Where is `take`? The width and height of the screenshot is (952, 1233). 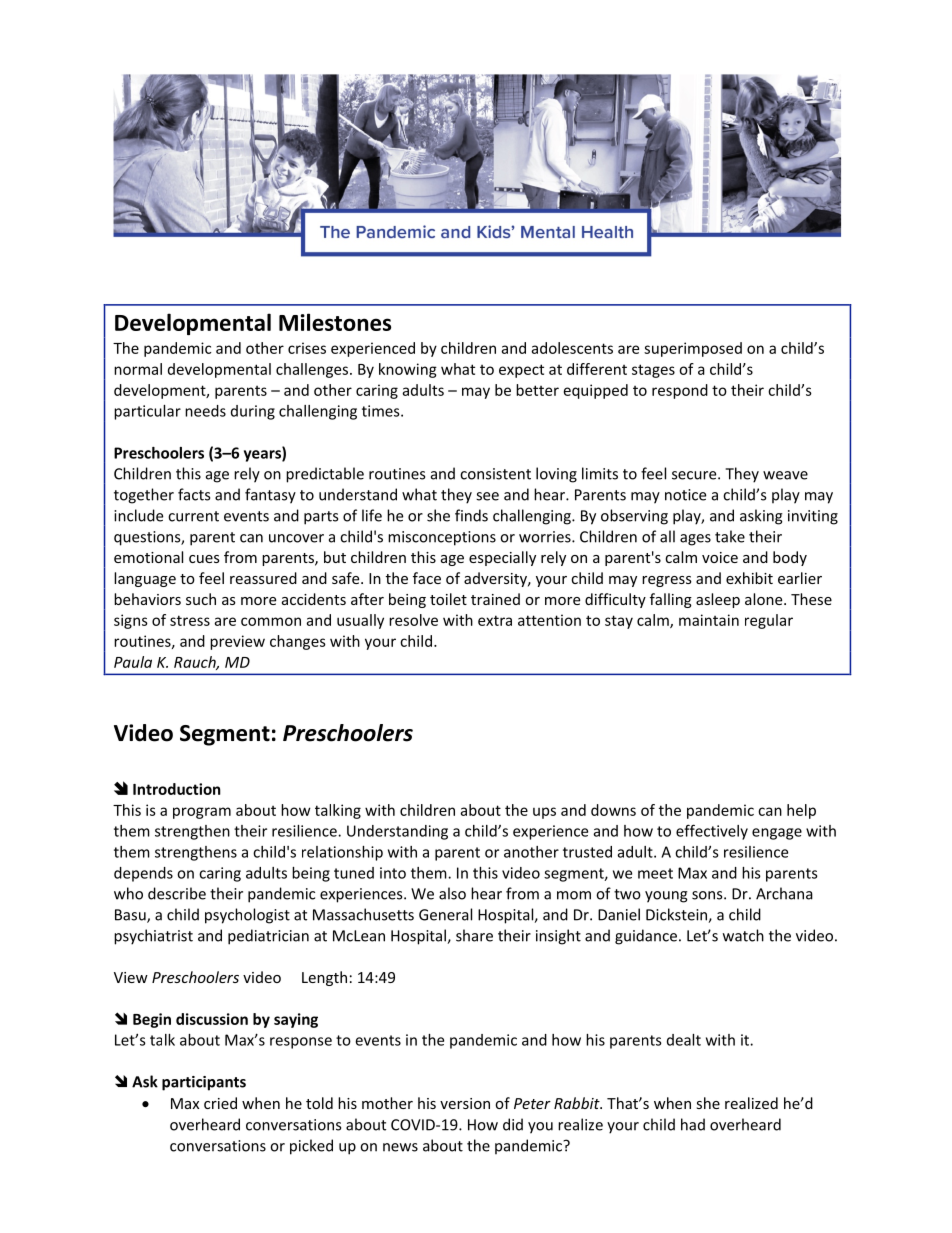
take is located at coordinates (730, 536).
